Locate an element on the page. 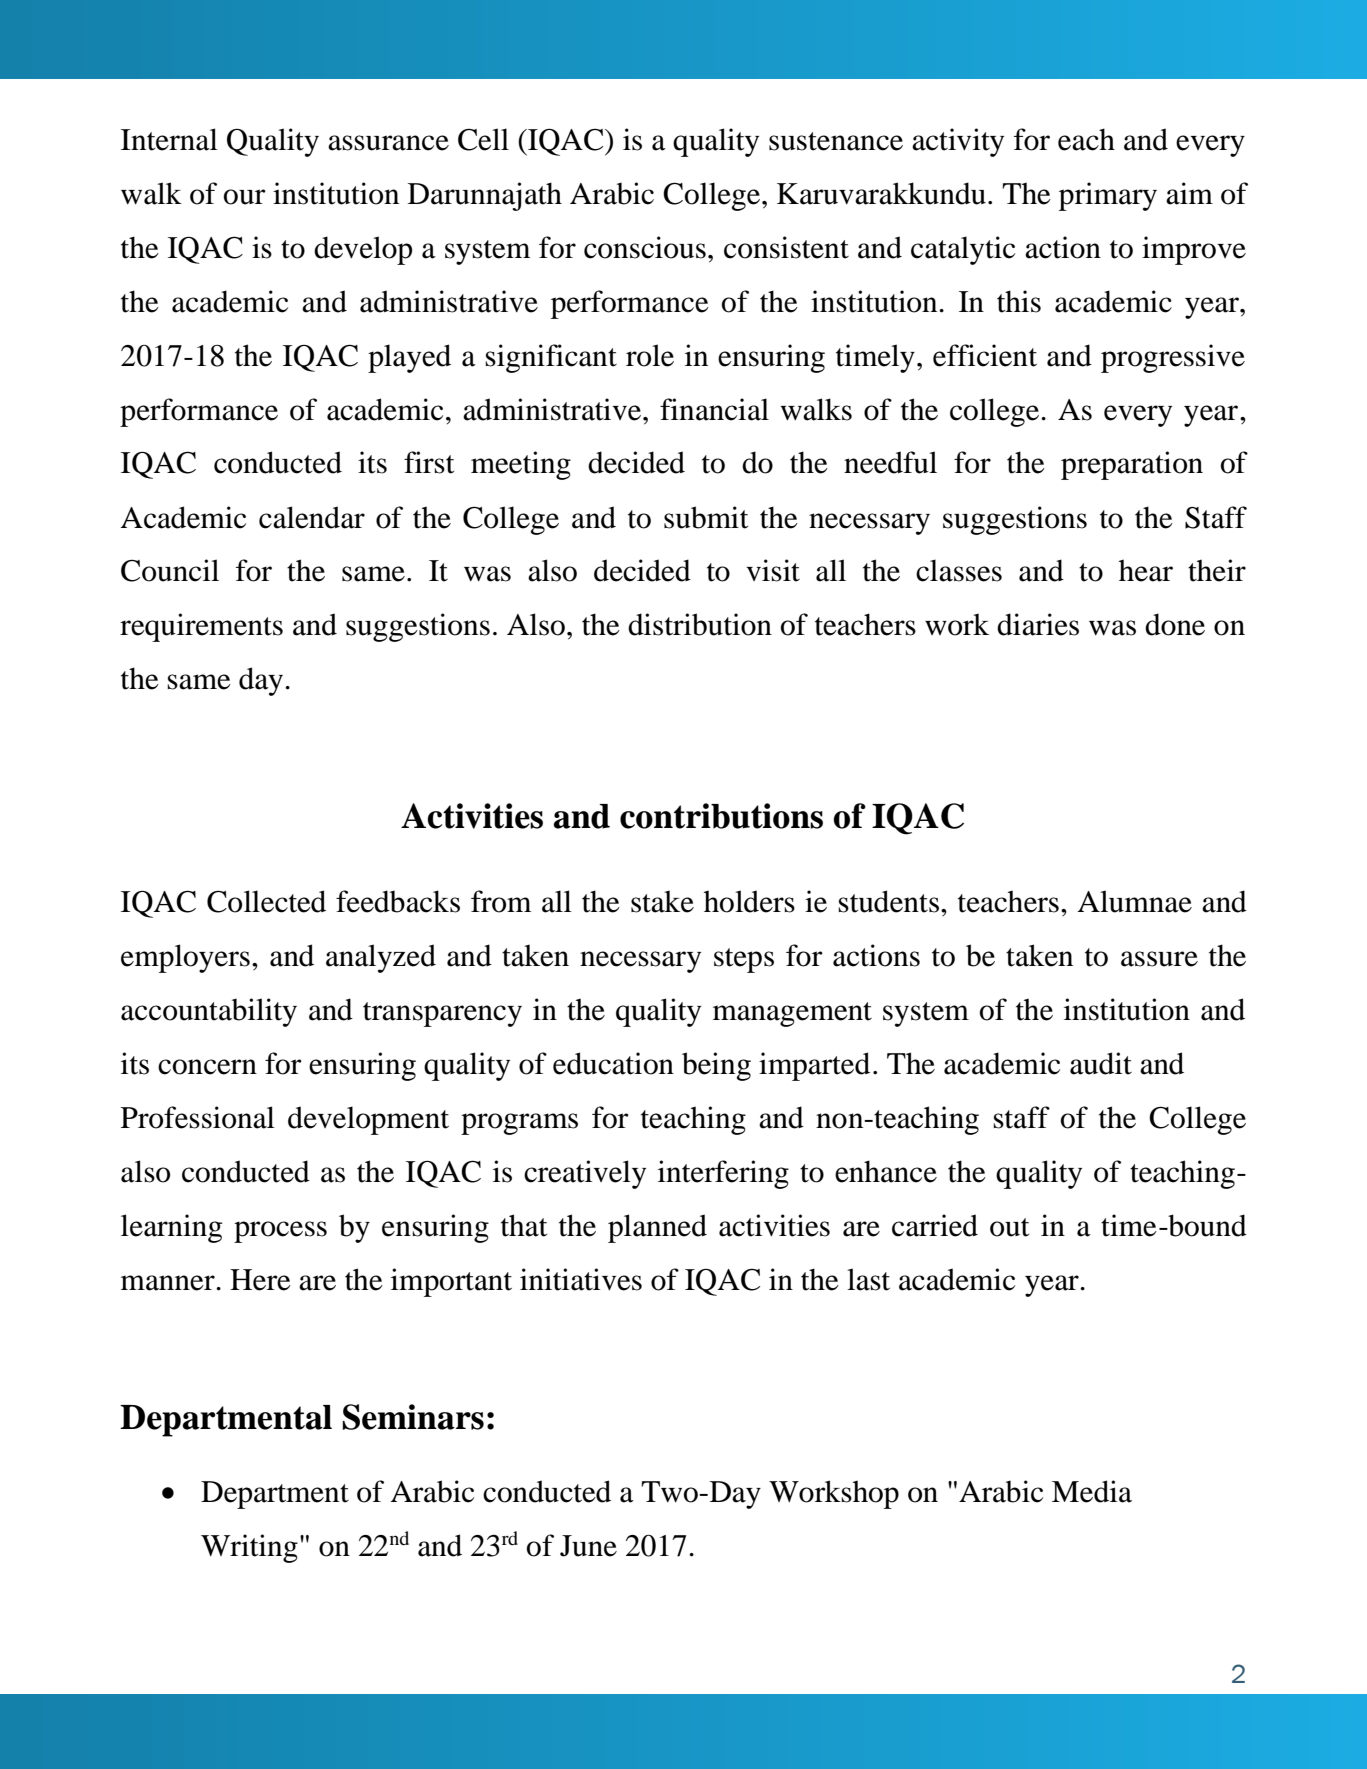 Image resolution: width=1367 pixels, height=1769 pixels. contributions is located at coordinates (721, 816).
